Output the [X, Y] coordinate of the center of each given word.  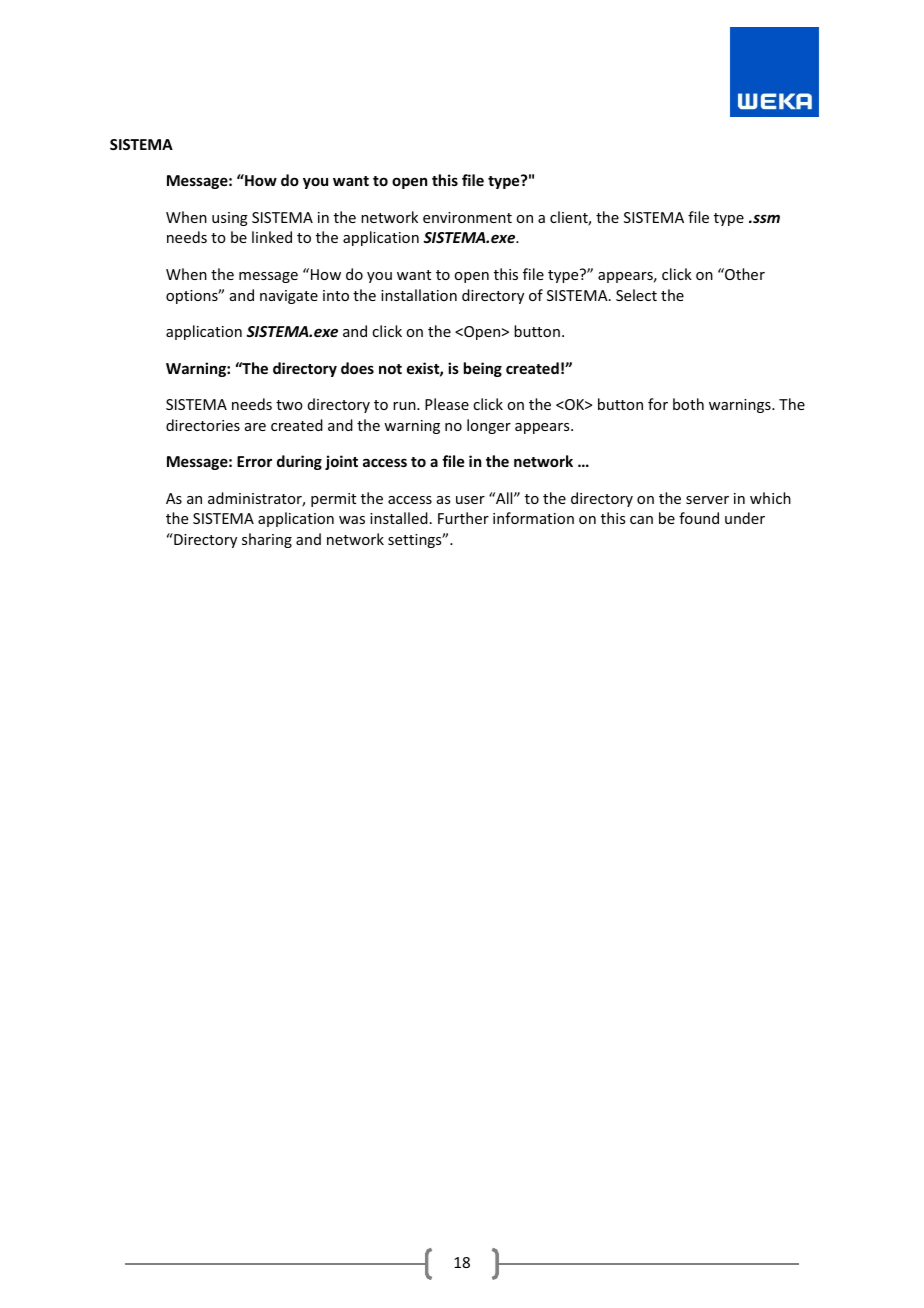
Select [636, 295]
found [699, 518]
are [255, 427]
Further [463, 518]
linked [272, 237]
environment [467, 217]
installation [419, 295]
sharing [267, 540]
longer [489, 426]
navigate [289, 297]
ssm [765, 218]
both [688, 404]
